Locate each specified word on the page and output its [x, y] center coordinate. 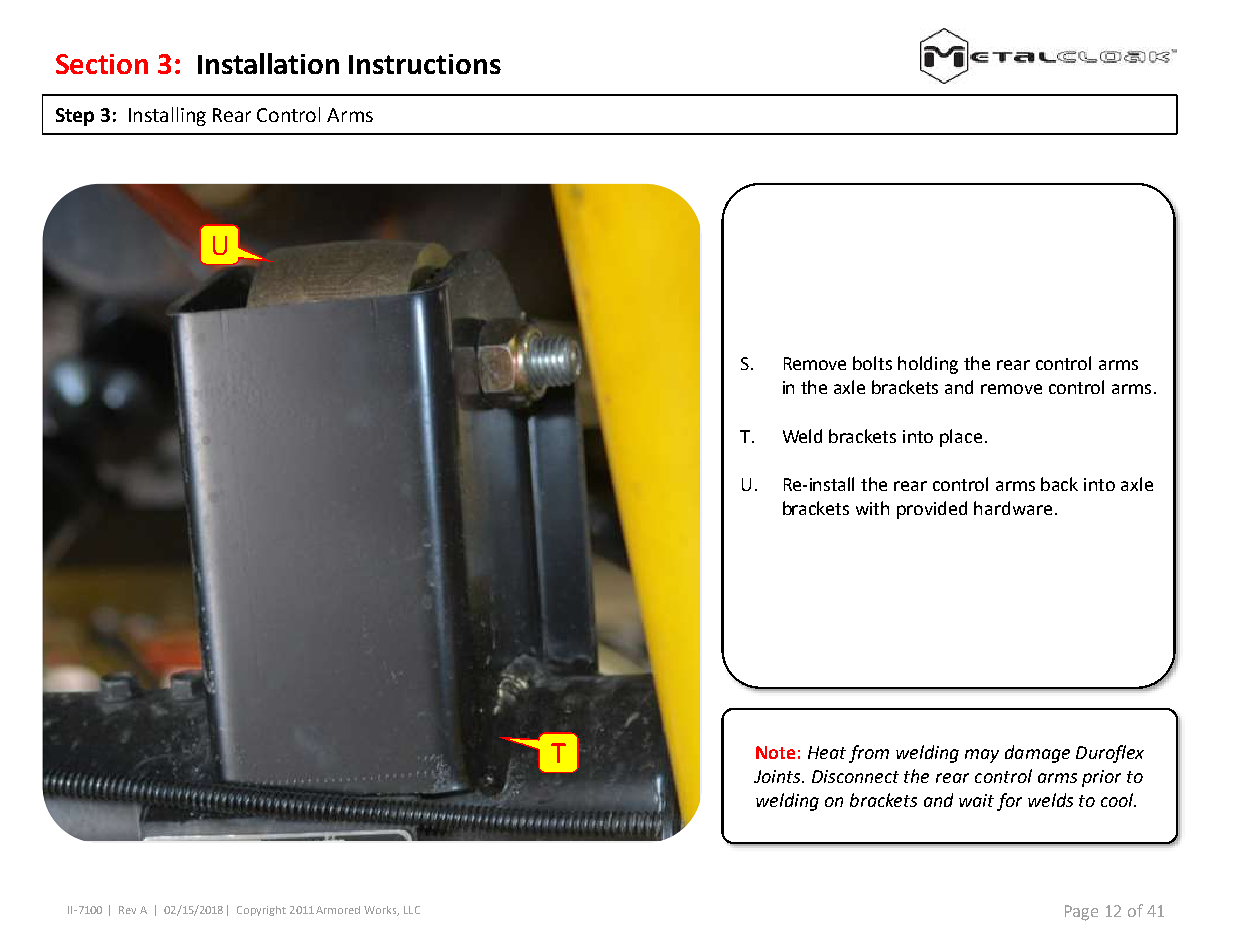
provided [932, 510]
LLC [412, 910]
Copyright [261, 911]
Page [1081, 913]
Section [102, 64]
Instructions [425, 64]
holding [928, 365]
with [872, 508]
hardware [1013, 508]
